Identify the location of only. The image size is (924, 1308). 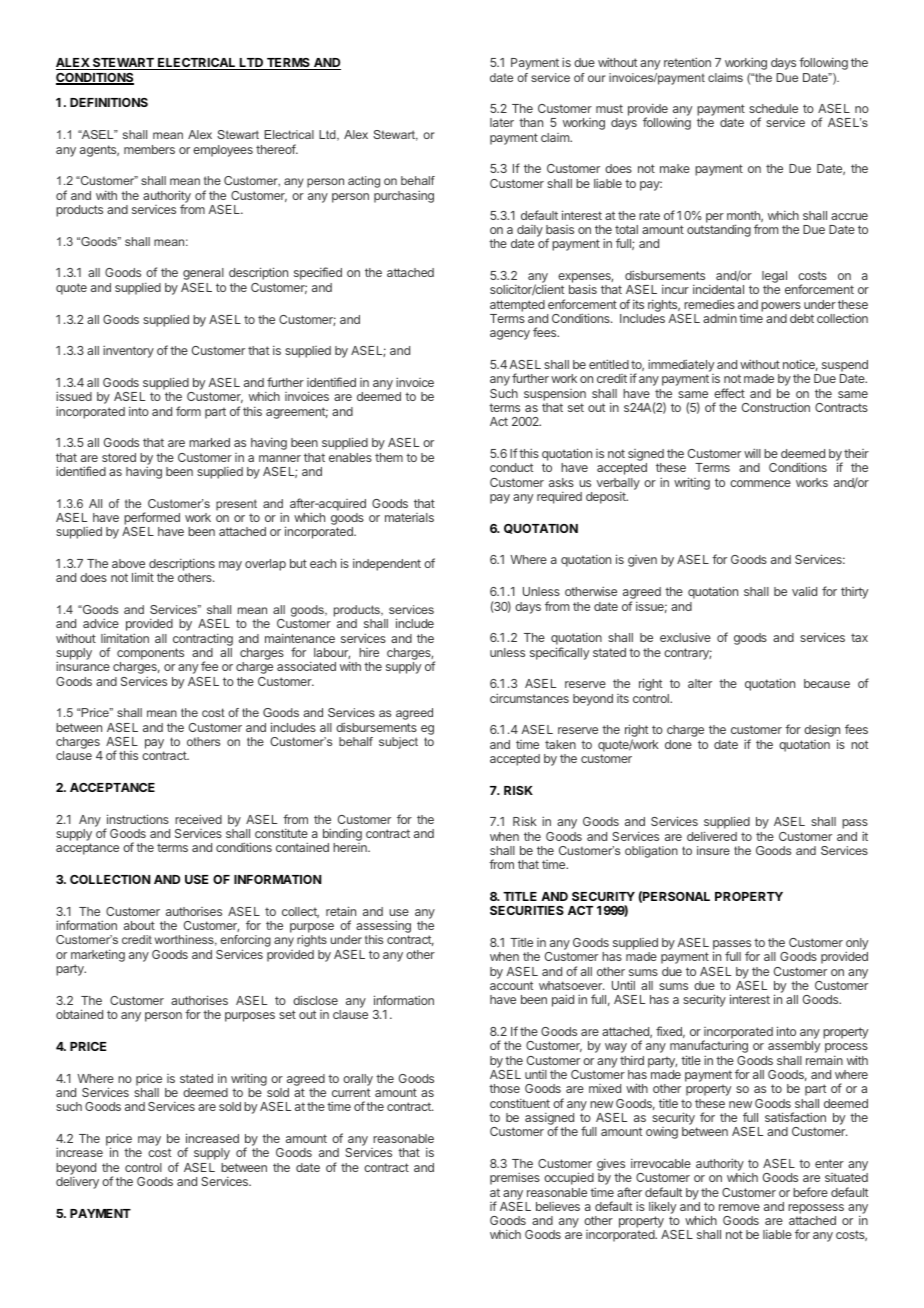
(856, 945).
